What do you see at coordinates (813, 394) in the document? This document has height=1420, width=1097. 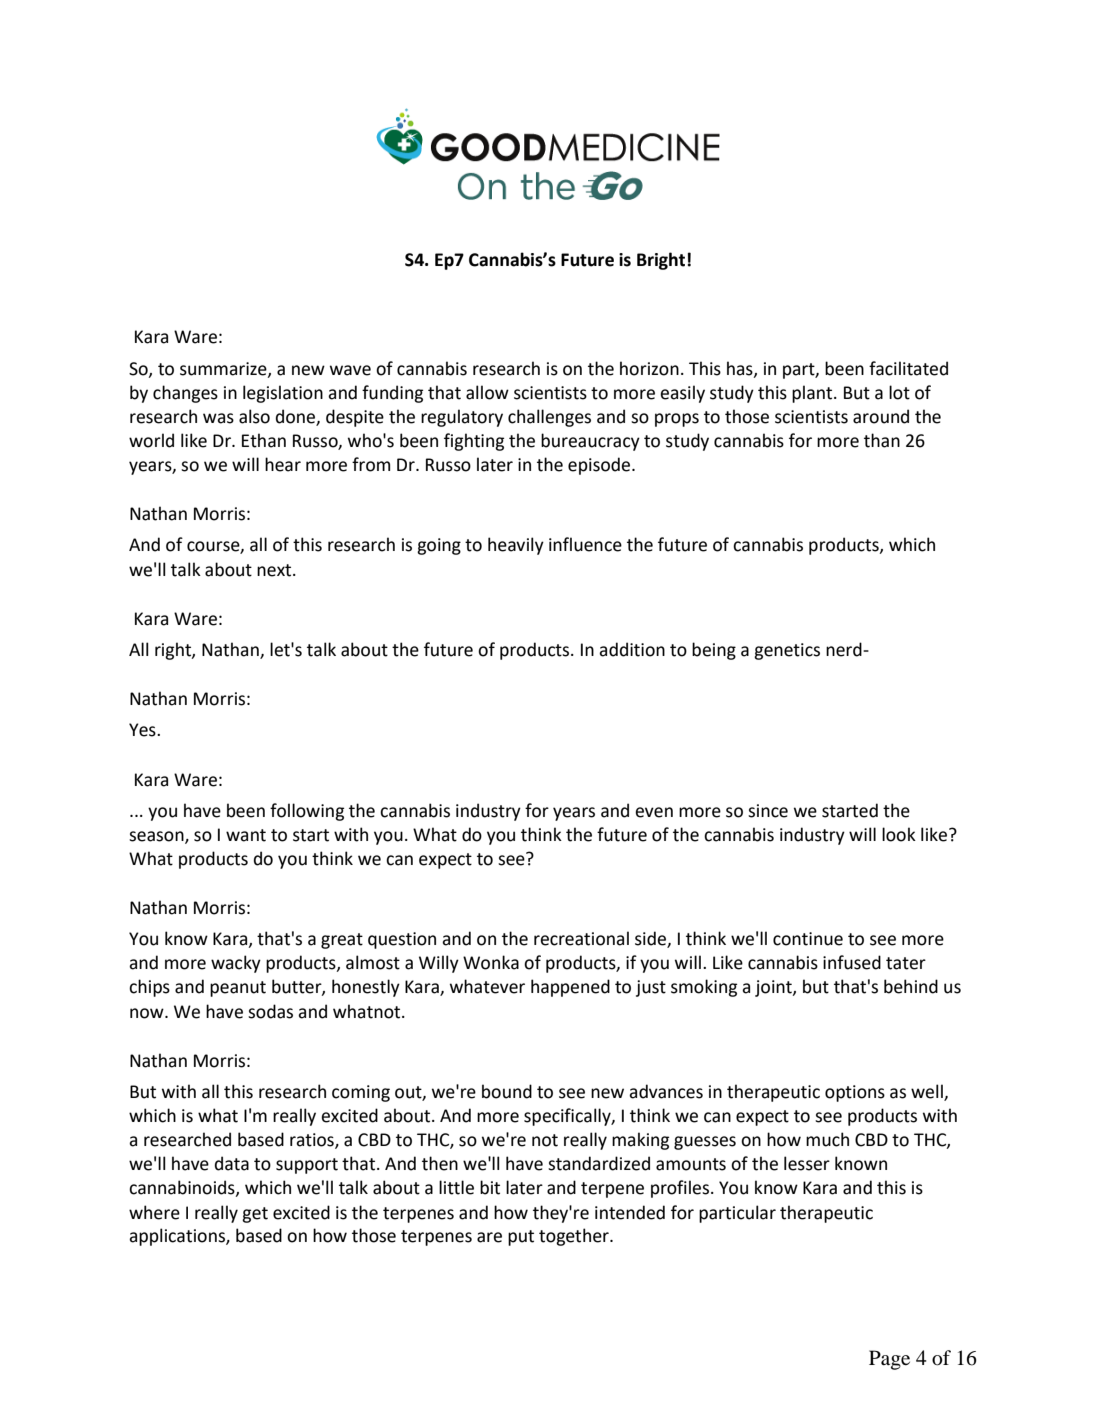 I see `plant` at bounding box center [813, 394].
